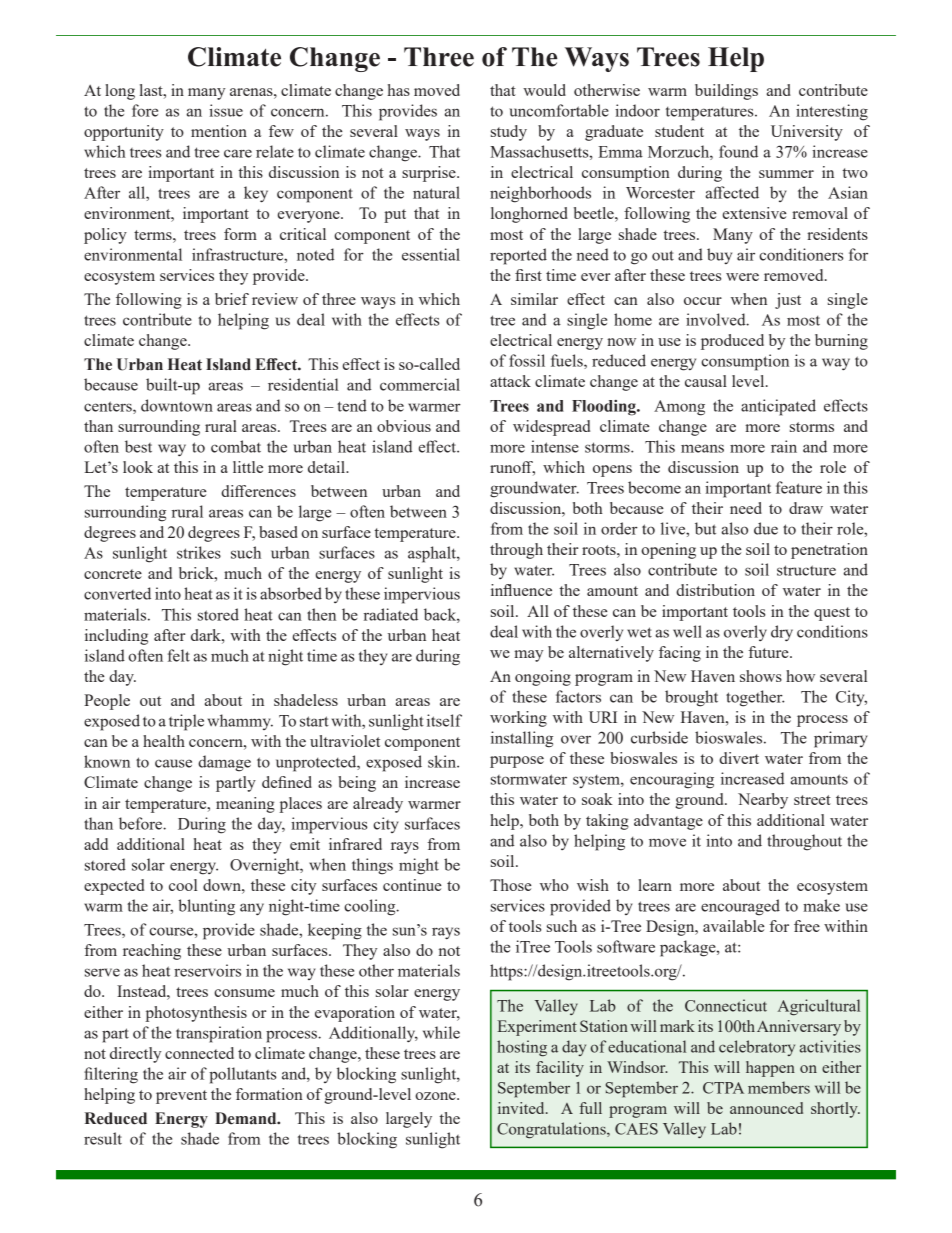 This page has height=1233, width=952. Describe the element at coordinates (528, 656) in the page. I see `may` at that location.
